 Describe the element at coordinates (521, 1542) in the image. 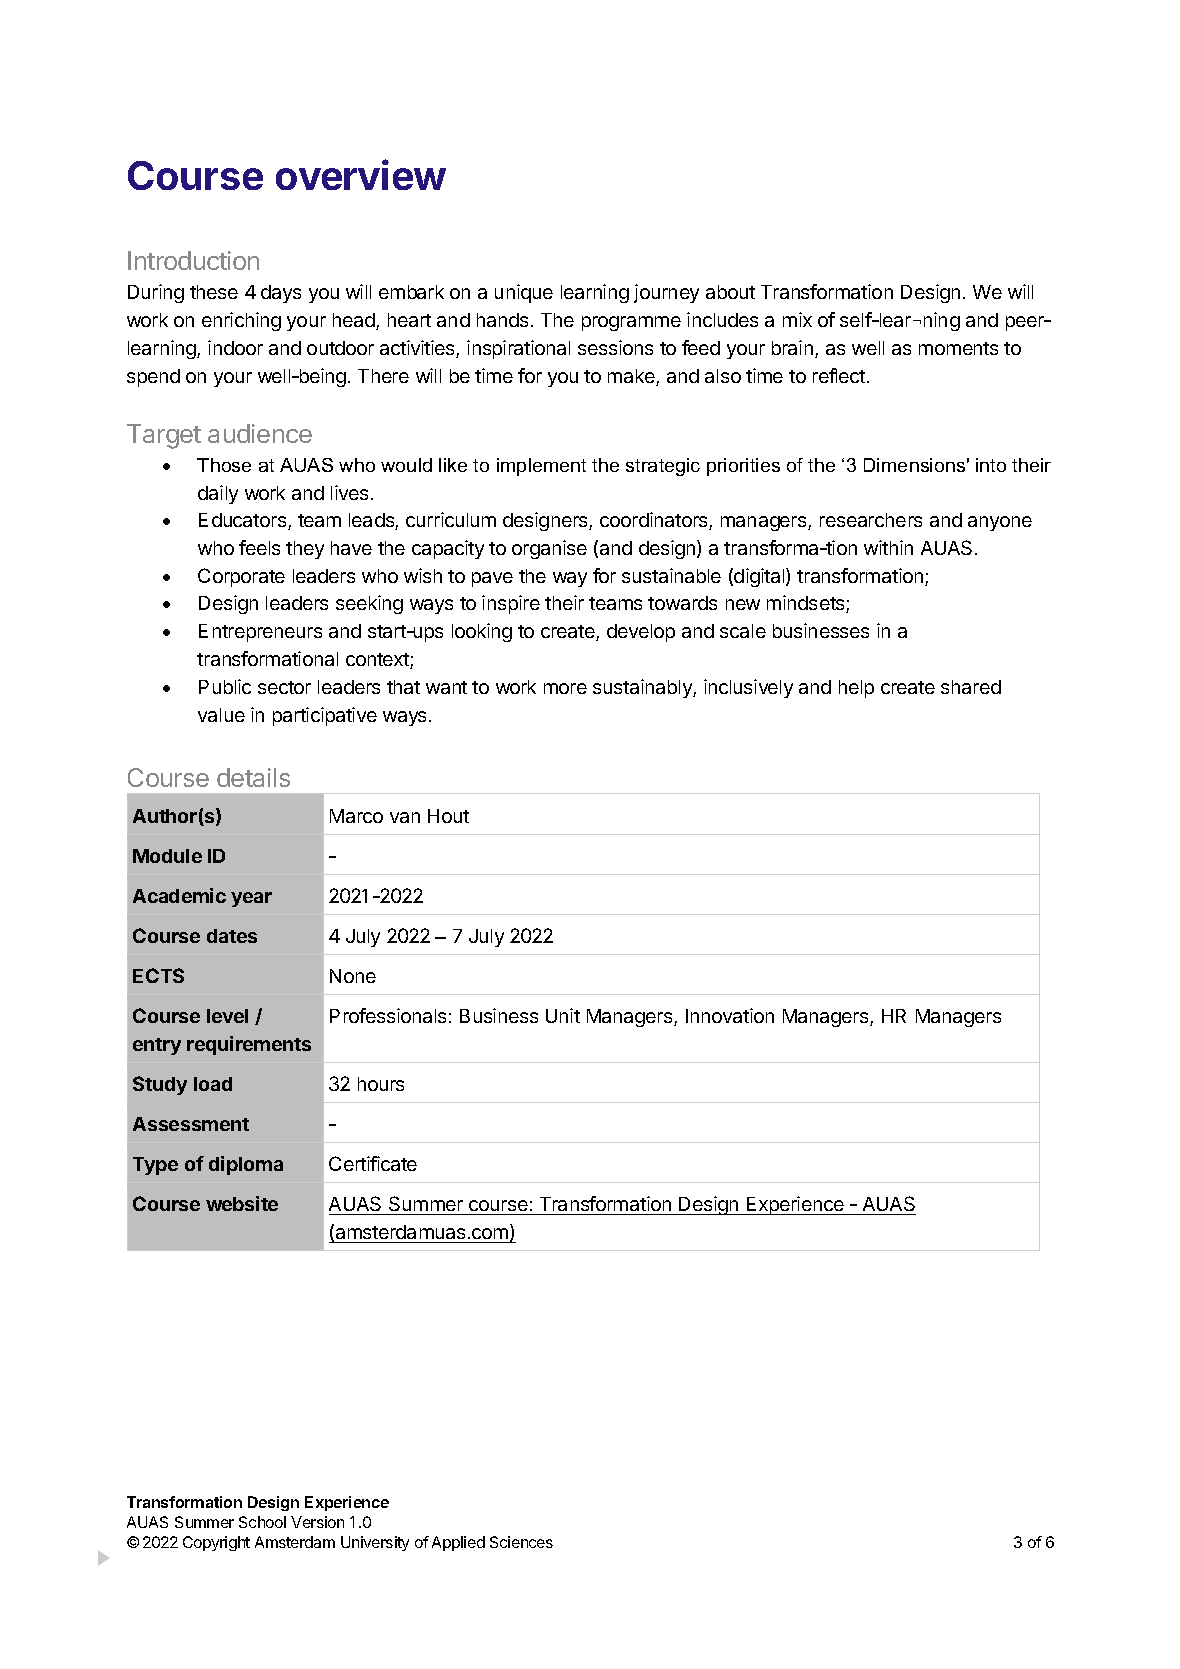

I see `Sciences` at that location.
